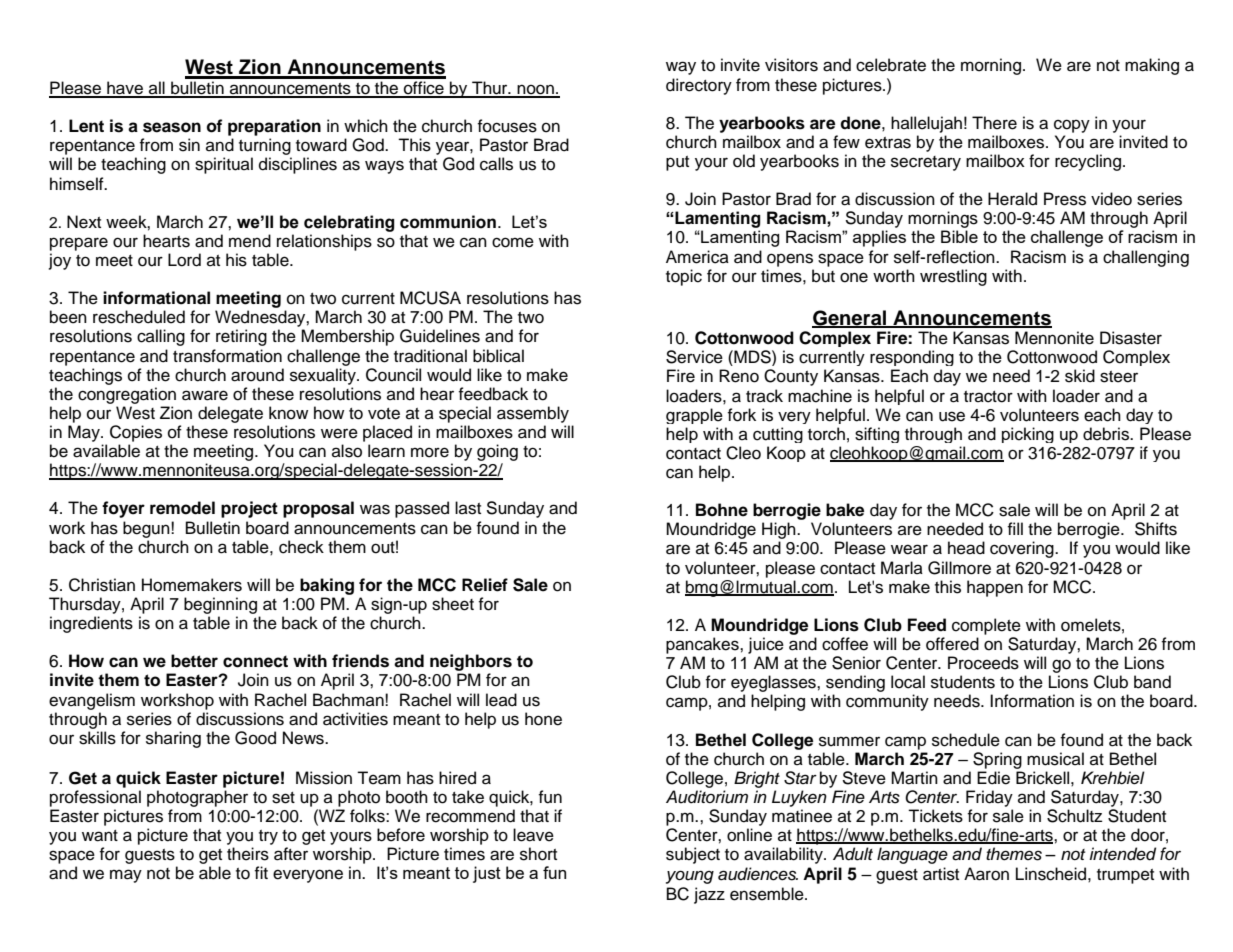 The image size is (1233, 952). I want to click on Lord, so click(184, 260).
